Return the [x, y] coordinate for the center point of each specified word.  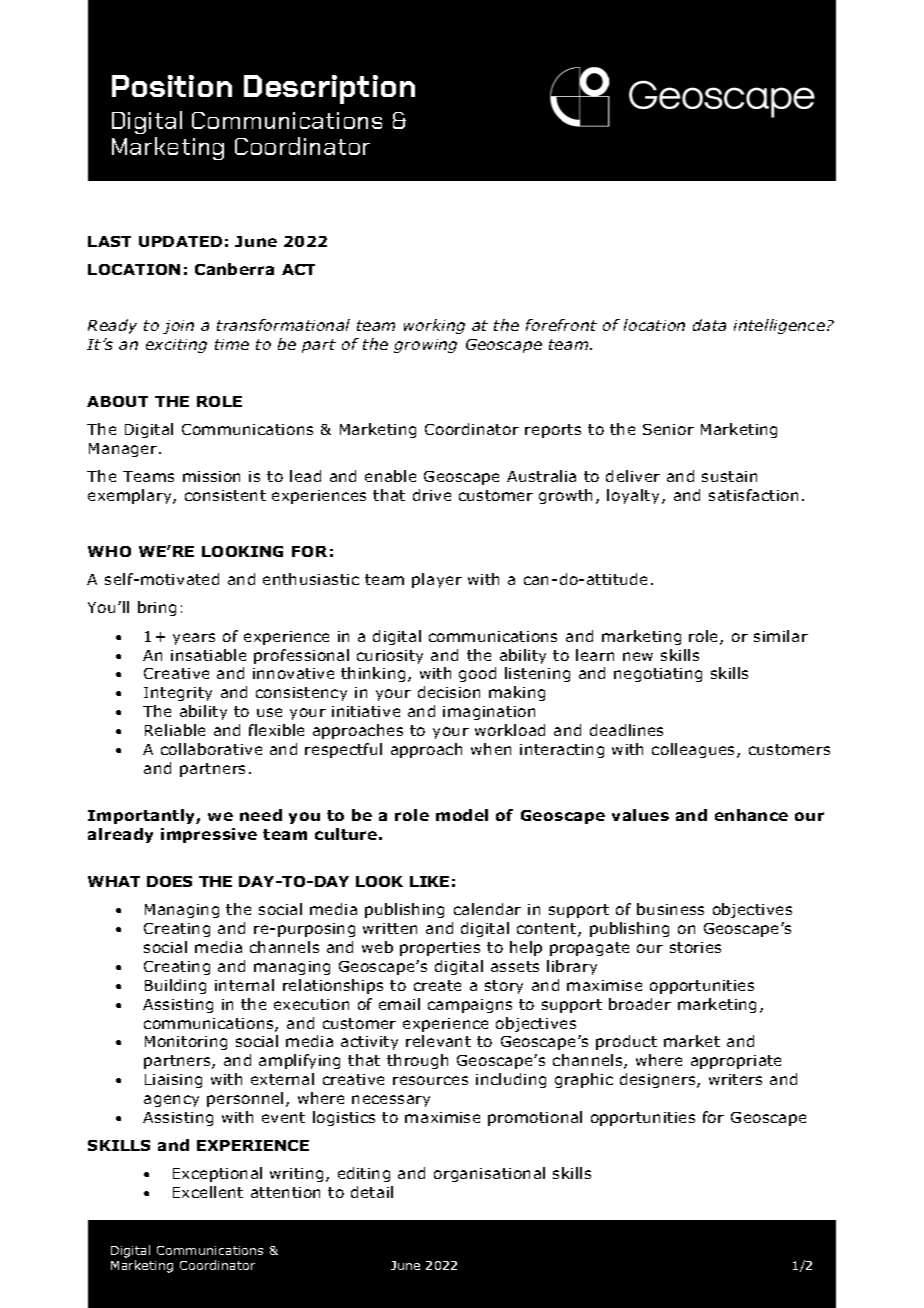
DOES [169, 881]
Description [329, 89]
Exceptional [217, 1174]
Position [172, 86]
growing [425, 346]
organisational [489, 1174]
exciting [176, 346]
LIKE [429, 881]
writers [735, 1079]
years [194, 639]
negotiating [658, 675]
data [709, 325]
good [477, 674]
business [670, 909]
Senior [668, 429]
